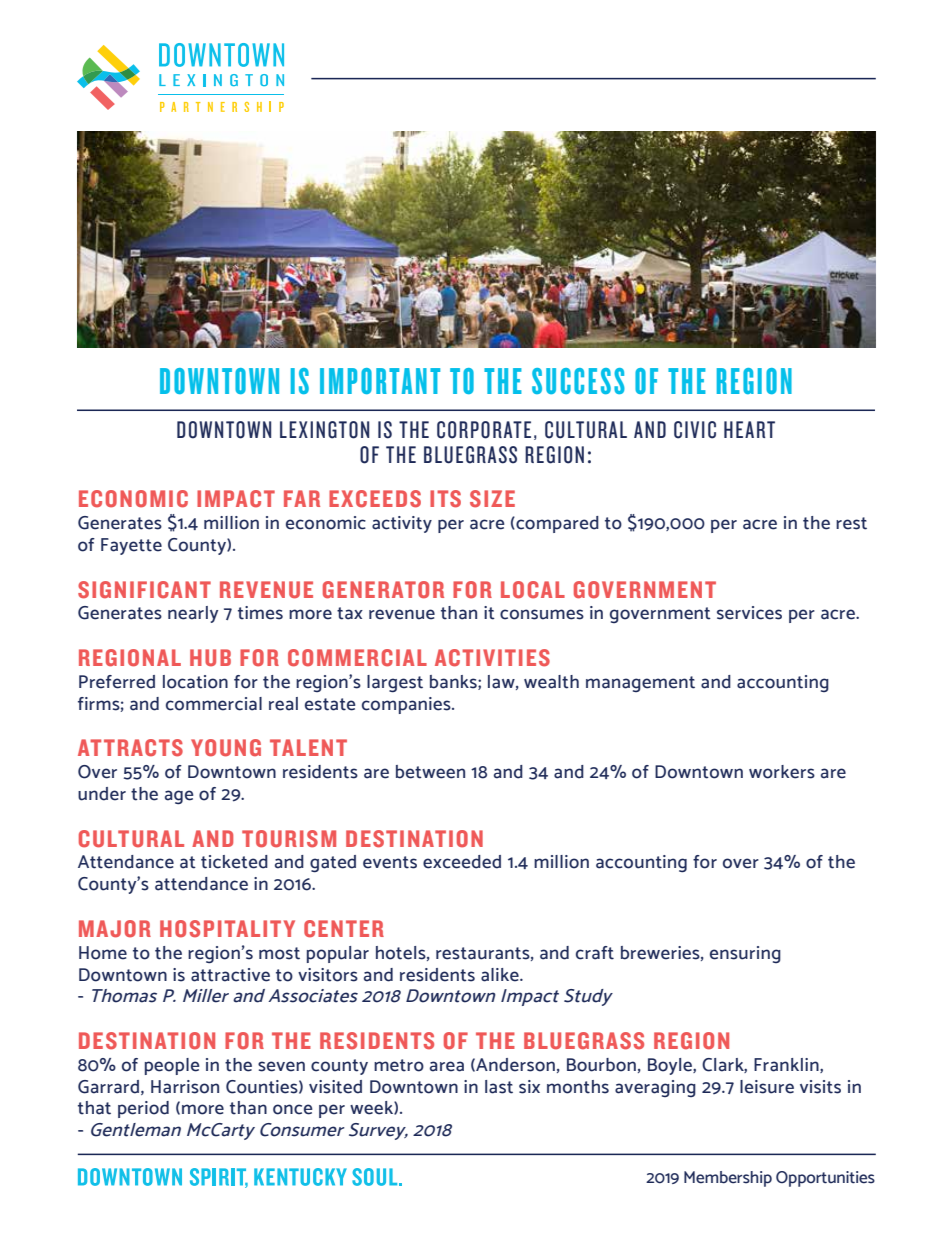  Describe the element at coordinates (226, 748) in the screenshot. I see `YOUNG` at that location.
